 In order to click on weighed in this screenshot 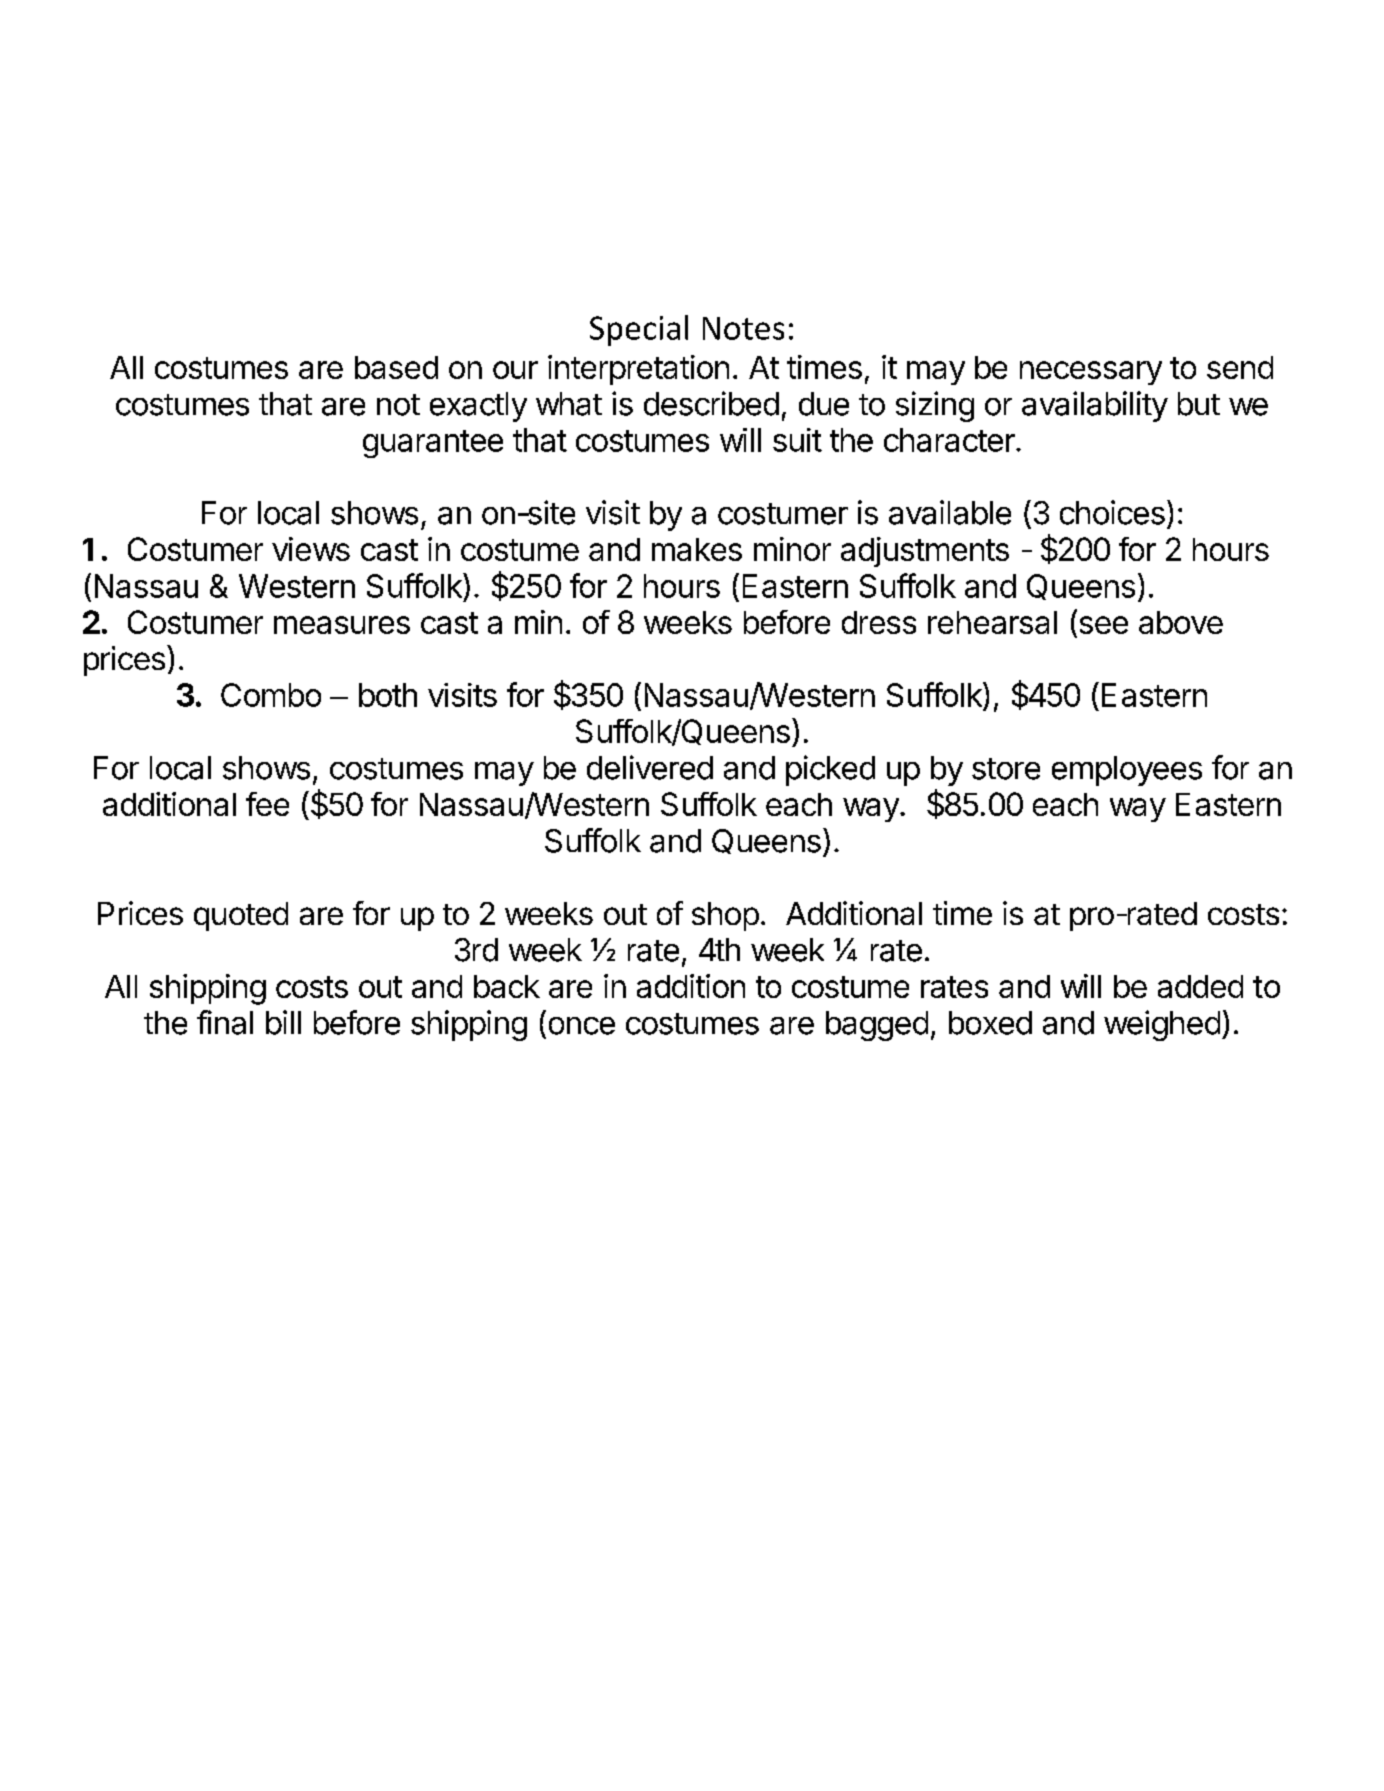, I will do `click(1162, 1025)`.
